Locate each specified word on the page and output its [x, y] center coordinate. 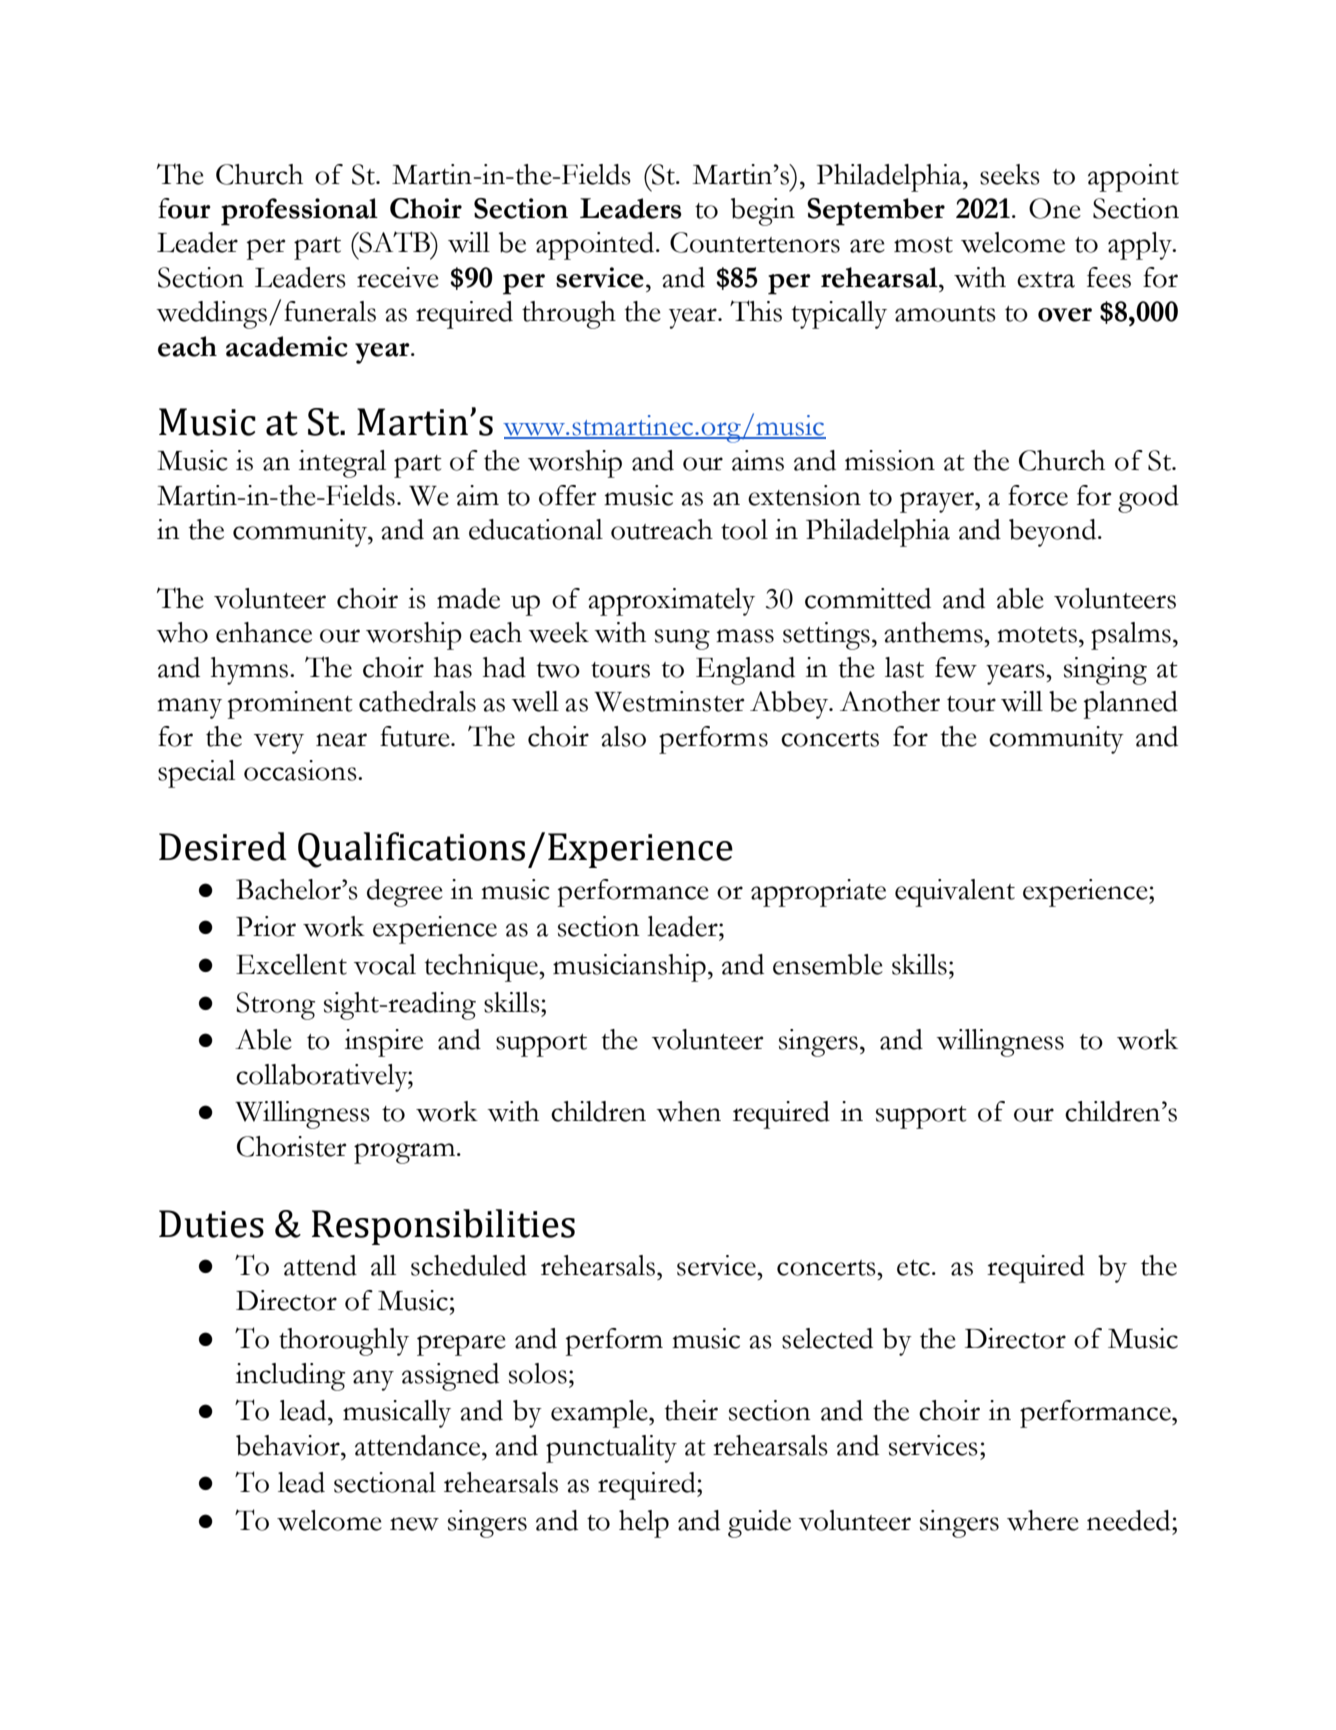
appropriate [818, 893]
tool [744, 529]
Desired [223, 846]
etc [913, 1268]
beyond [1054, 533]
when [688, 1111]
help [644, 1524]
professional [299, 212]
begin [763, 212]
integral [342, 464]
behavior [289, 1445]
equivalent [955, 893]
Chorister [292, 1146]
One [1055, 208]
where [1043, 1520]
